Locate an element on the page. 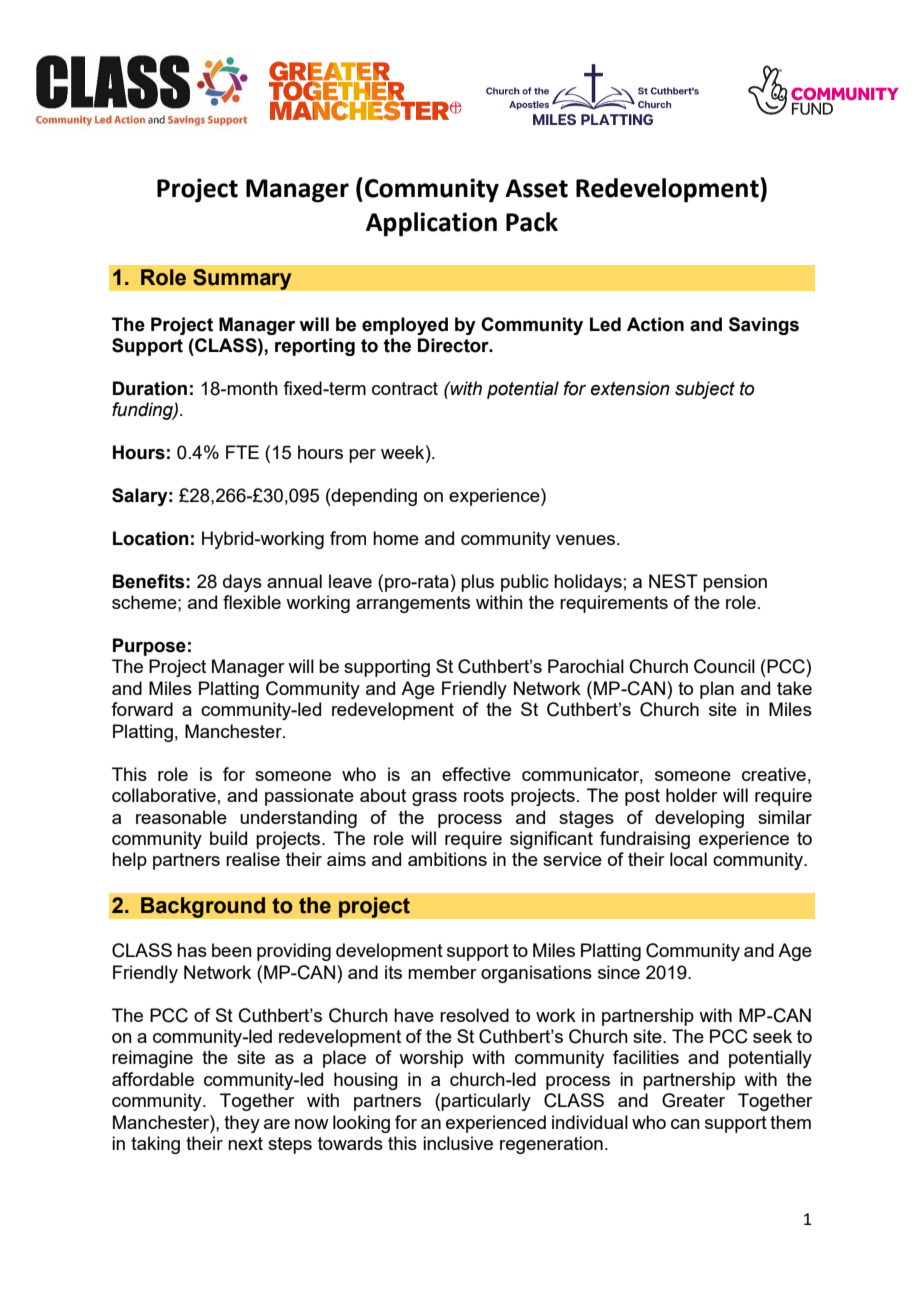  ambitions is located at coordinates (447, 859).
